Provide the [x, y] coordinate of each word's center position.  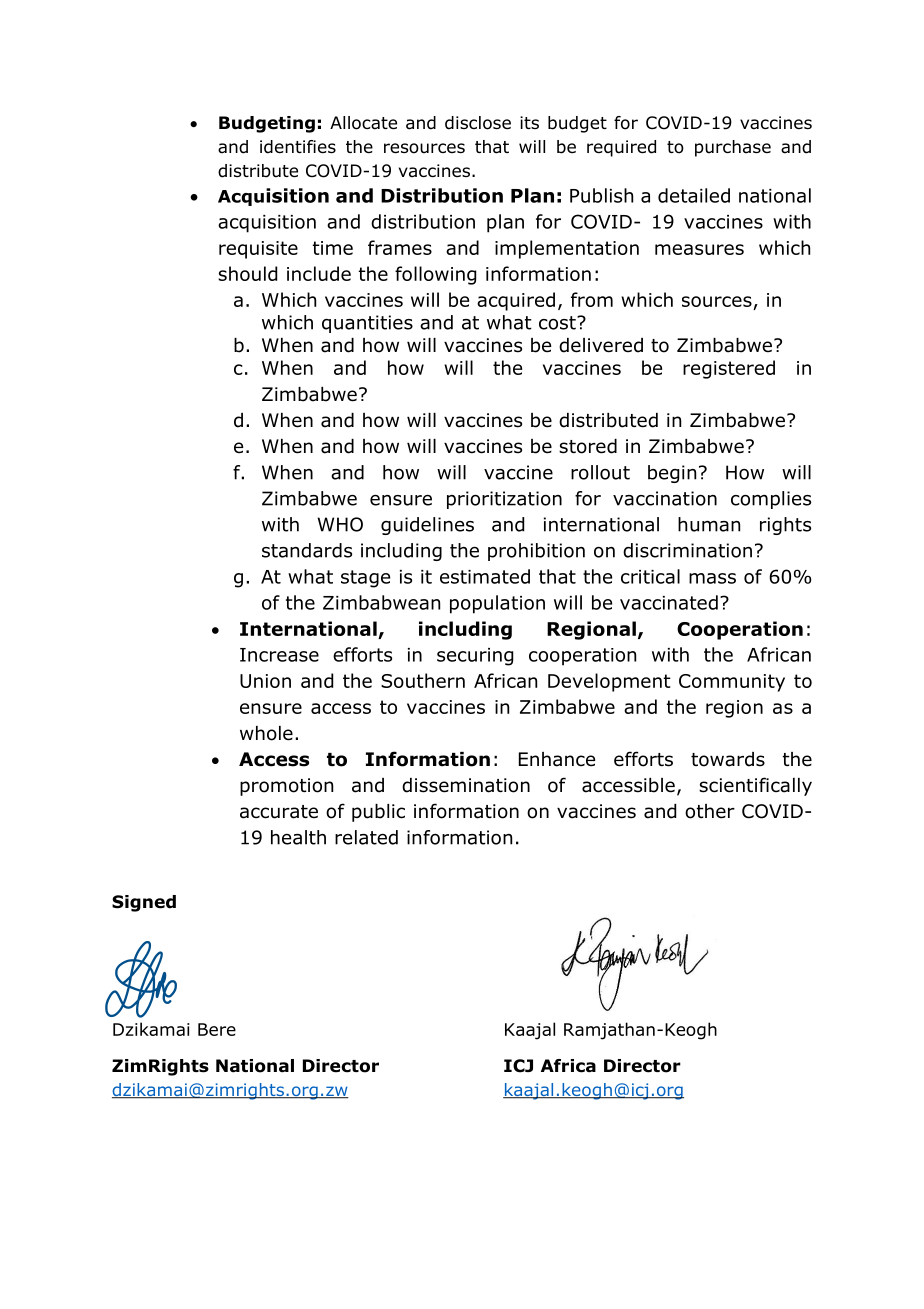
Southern [423, 680]
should [247, 273]
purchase [733, 148]
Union [265, 681]
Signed [144, 903]
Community [732, 683]
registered [729, 369]
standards [307, 550]
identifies [298, 147]
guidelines [427, 526]
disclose [478, 123]
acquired [516, 301]
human [709, 524]
